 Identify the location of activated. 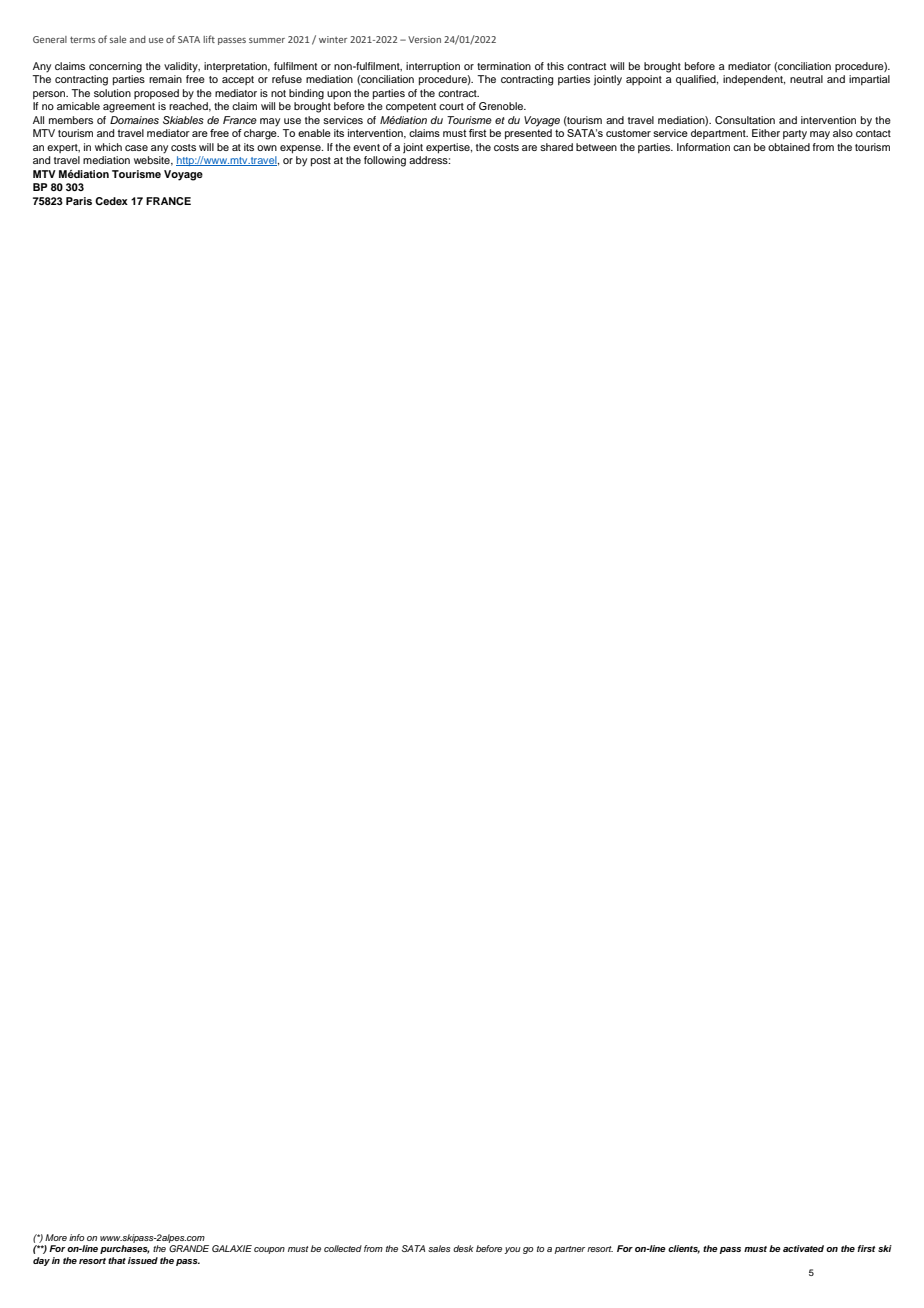
(803, 1248).
